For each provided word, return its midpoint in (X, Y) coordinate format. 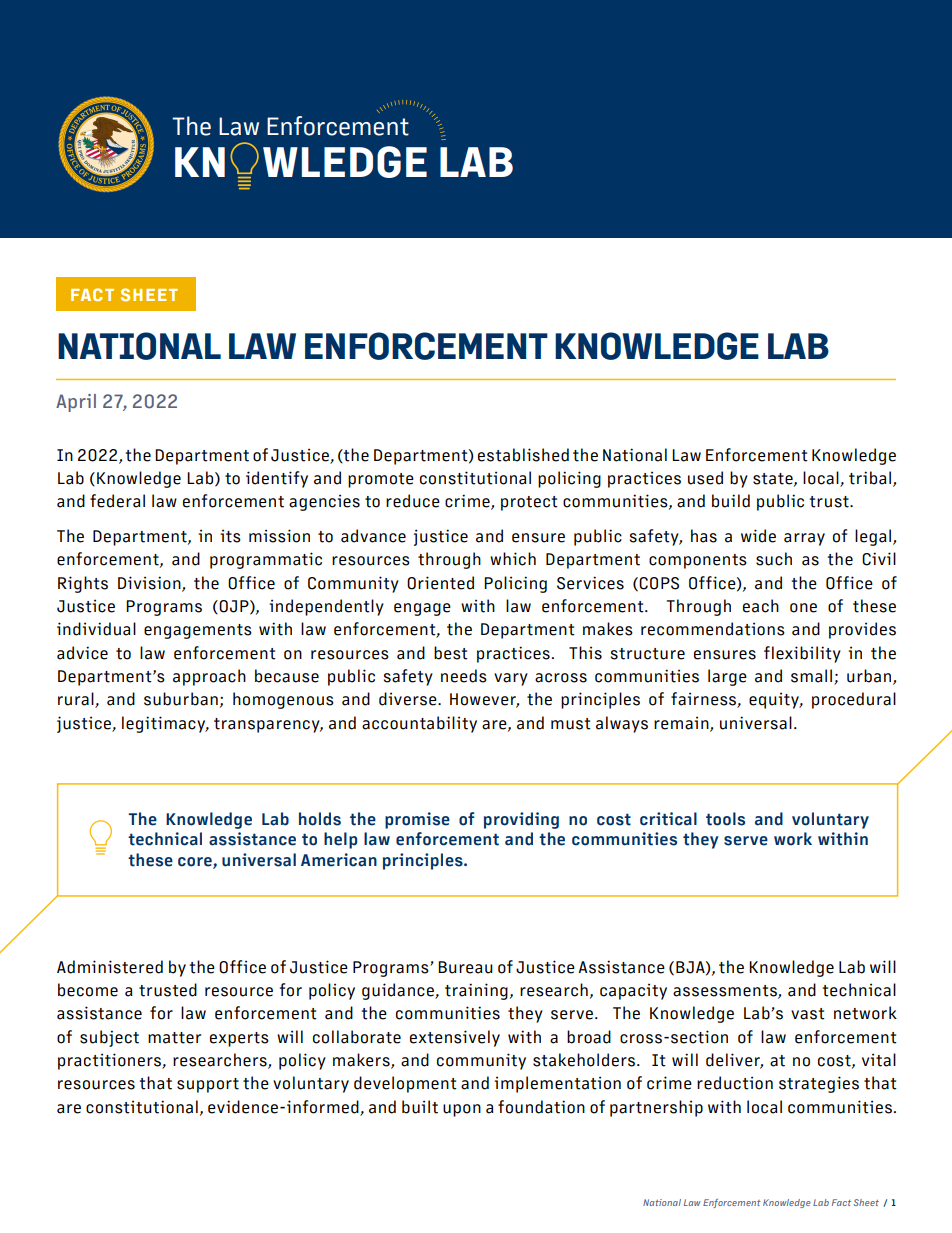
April (76, 403)
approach (209, 677)
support (208, 1085)
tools (725, 819)
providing (521, 820)
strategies (819, 1084)
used (705, 478)
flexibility (802, 654)
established (523, 455)
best (451, 653)
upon (462, 1110)
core (196, 862)
